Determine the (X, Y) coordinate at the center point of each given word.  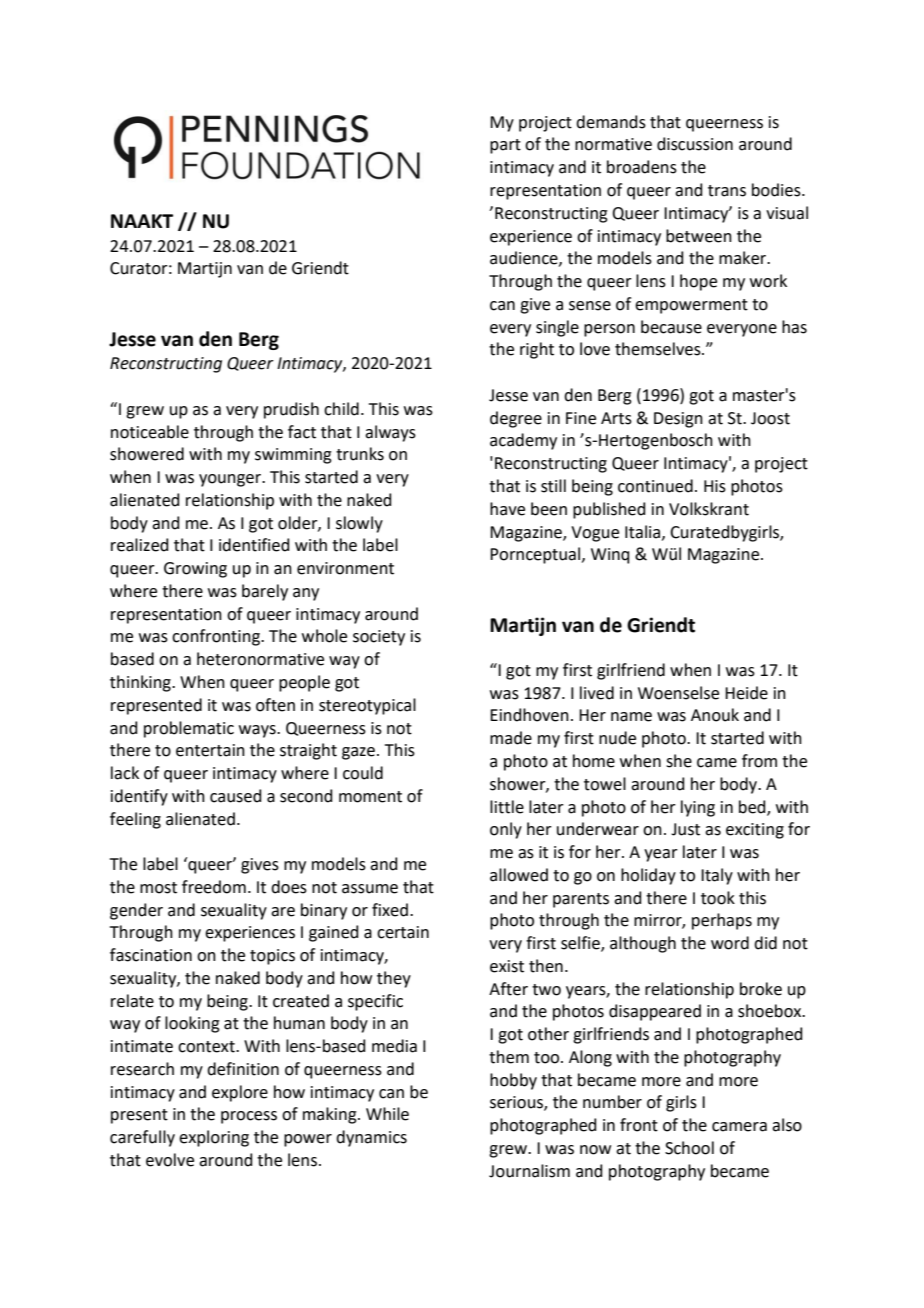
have (507, 509)
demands (611, 122)
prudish (291, 410)
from (759, 761)
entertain (210, 750)
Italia (644, 532)
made (511, 738)
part (505, 146)
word (730, 943)
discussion (695, 144)
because (671, 327)
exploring (214, 1138)
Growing (195, 570)
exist (507, 966)
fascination (151, 955)
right (537, 350)
